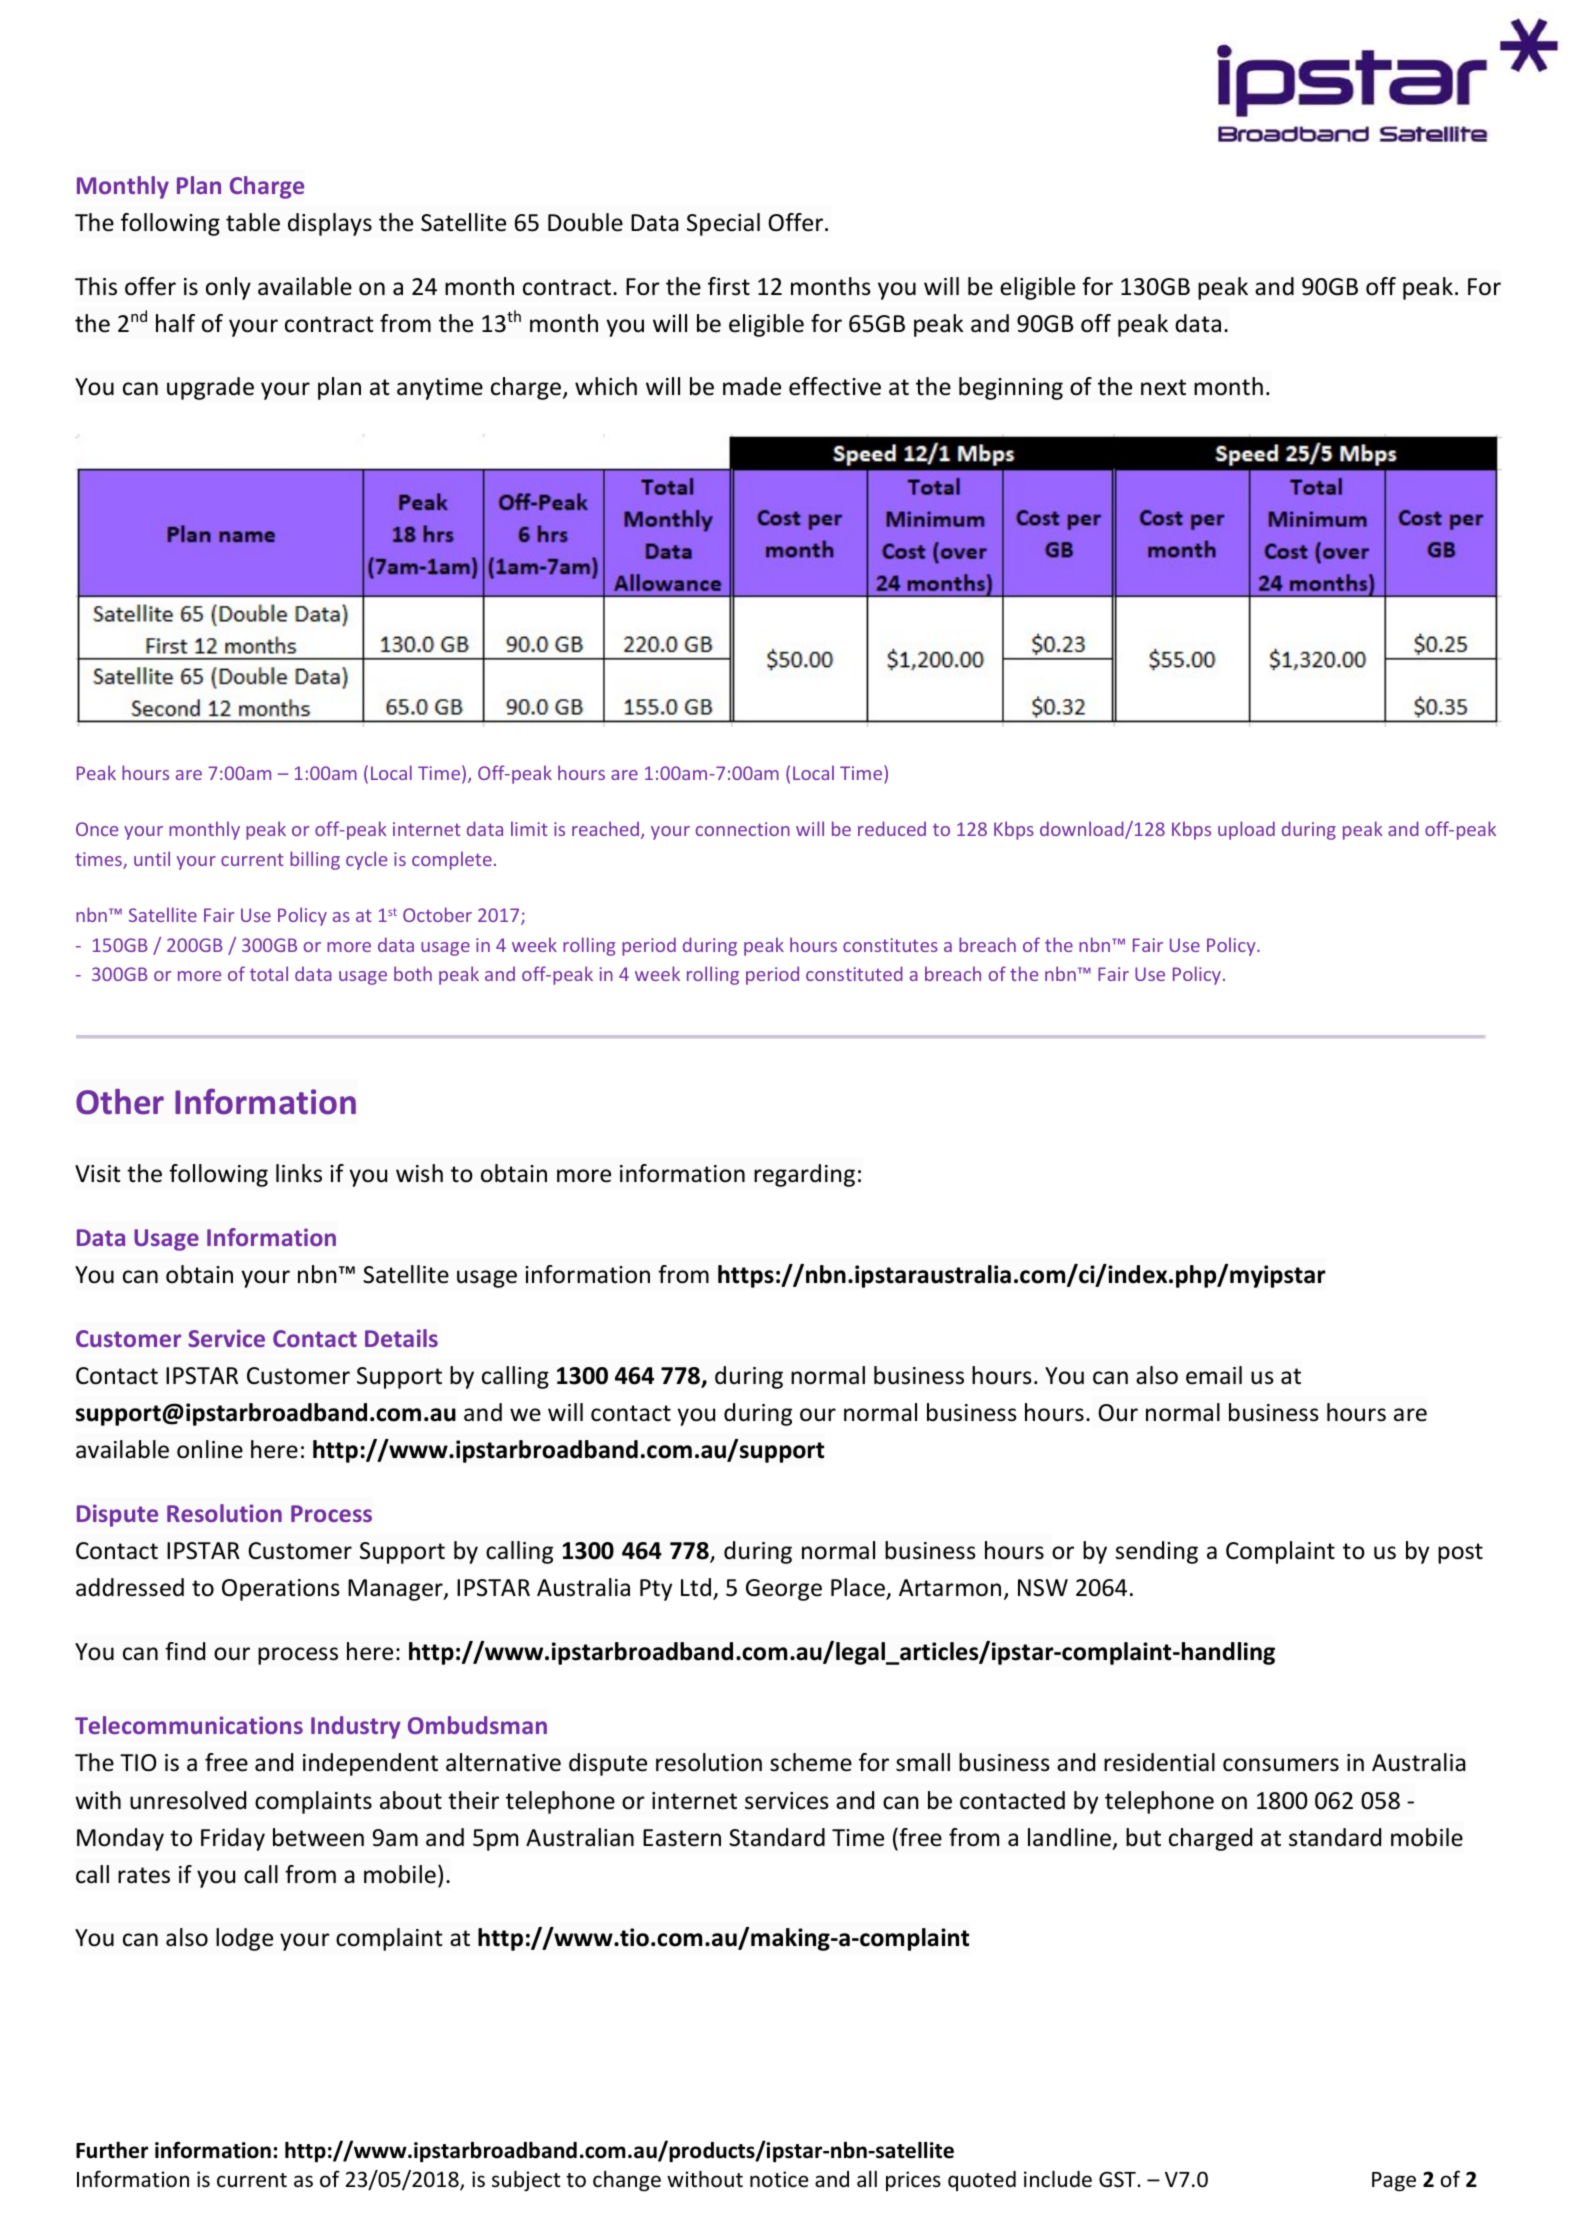 This image has width=1577, height=2230. What do you see at coordinates (228, 288) in the image?
I see `only` at bounding box center [228, 288].
